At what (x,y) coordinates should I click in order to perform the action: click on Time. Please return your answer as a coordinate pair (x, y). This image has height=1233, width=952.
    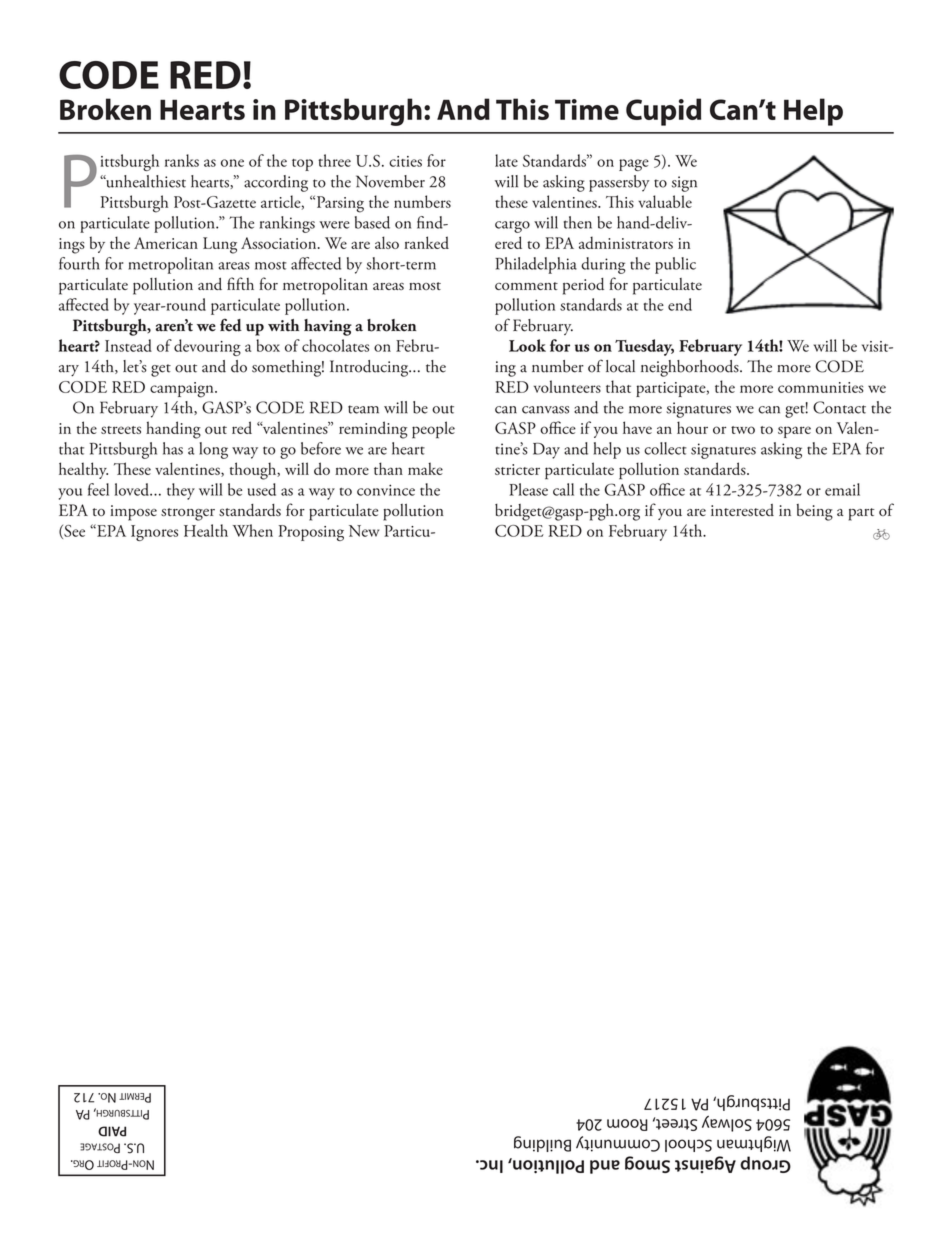
    Looking at the image, I should click on (587, 109).
